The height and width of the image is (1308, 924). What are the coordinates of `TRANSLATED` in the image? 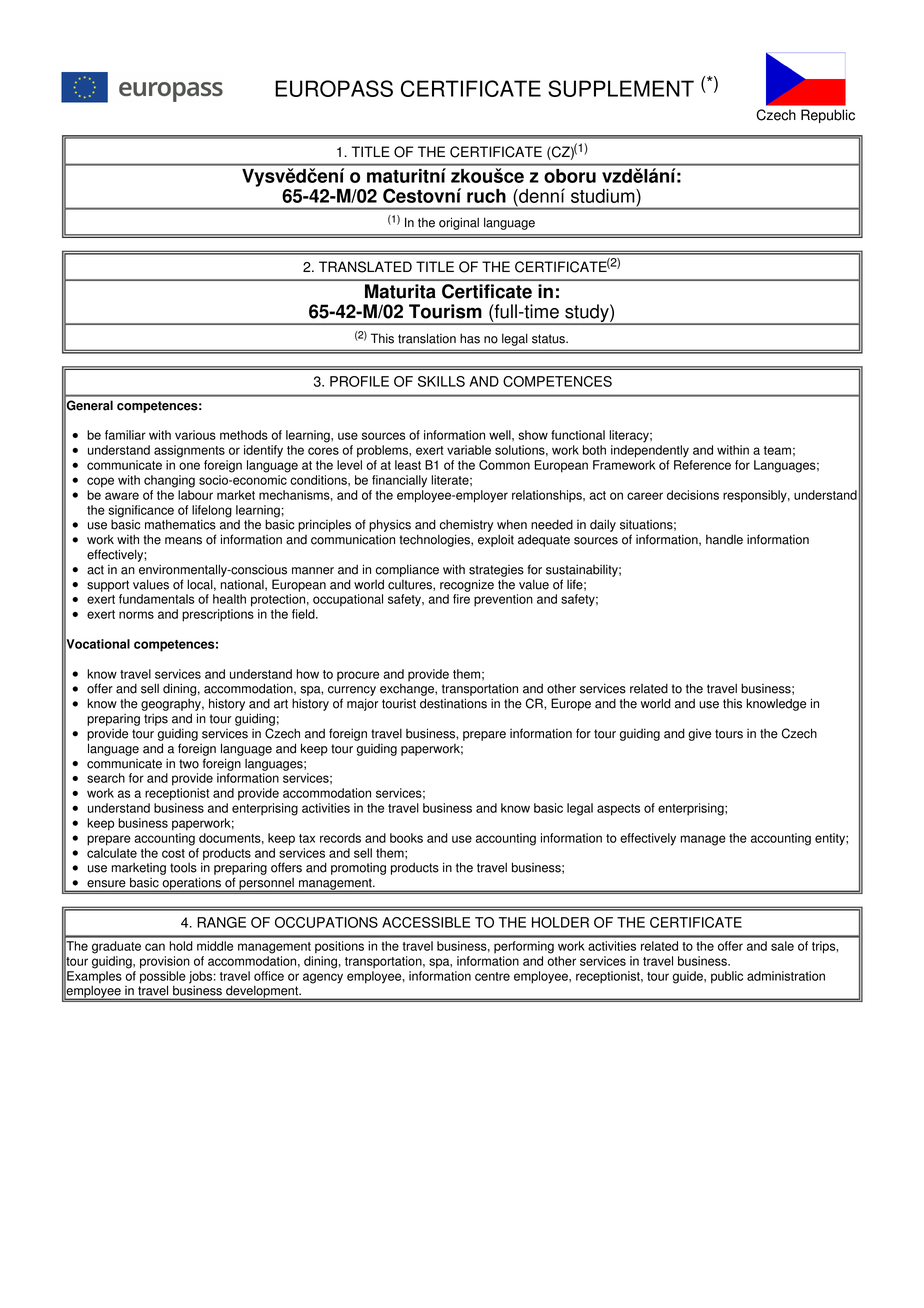 It's located at (365, 267).
